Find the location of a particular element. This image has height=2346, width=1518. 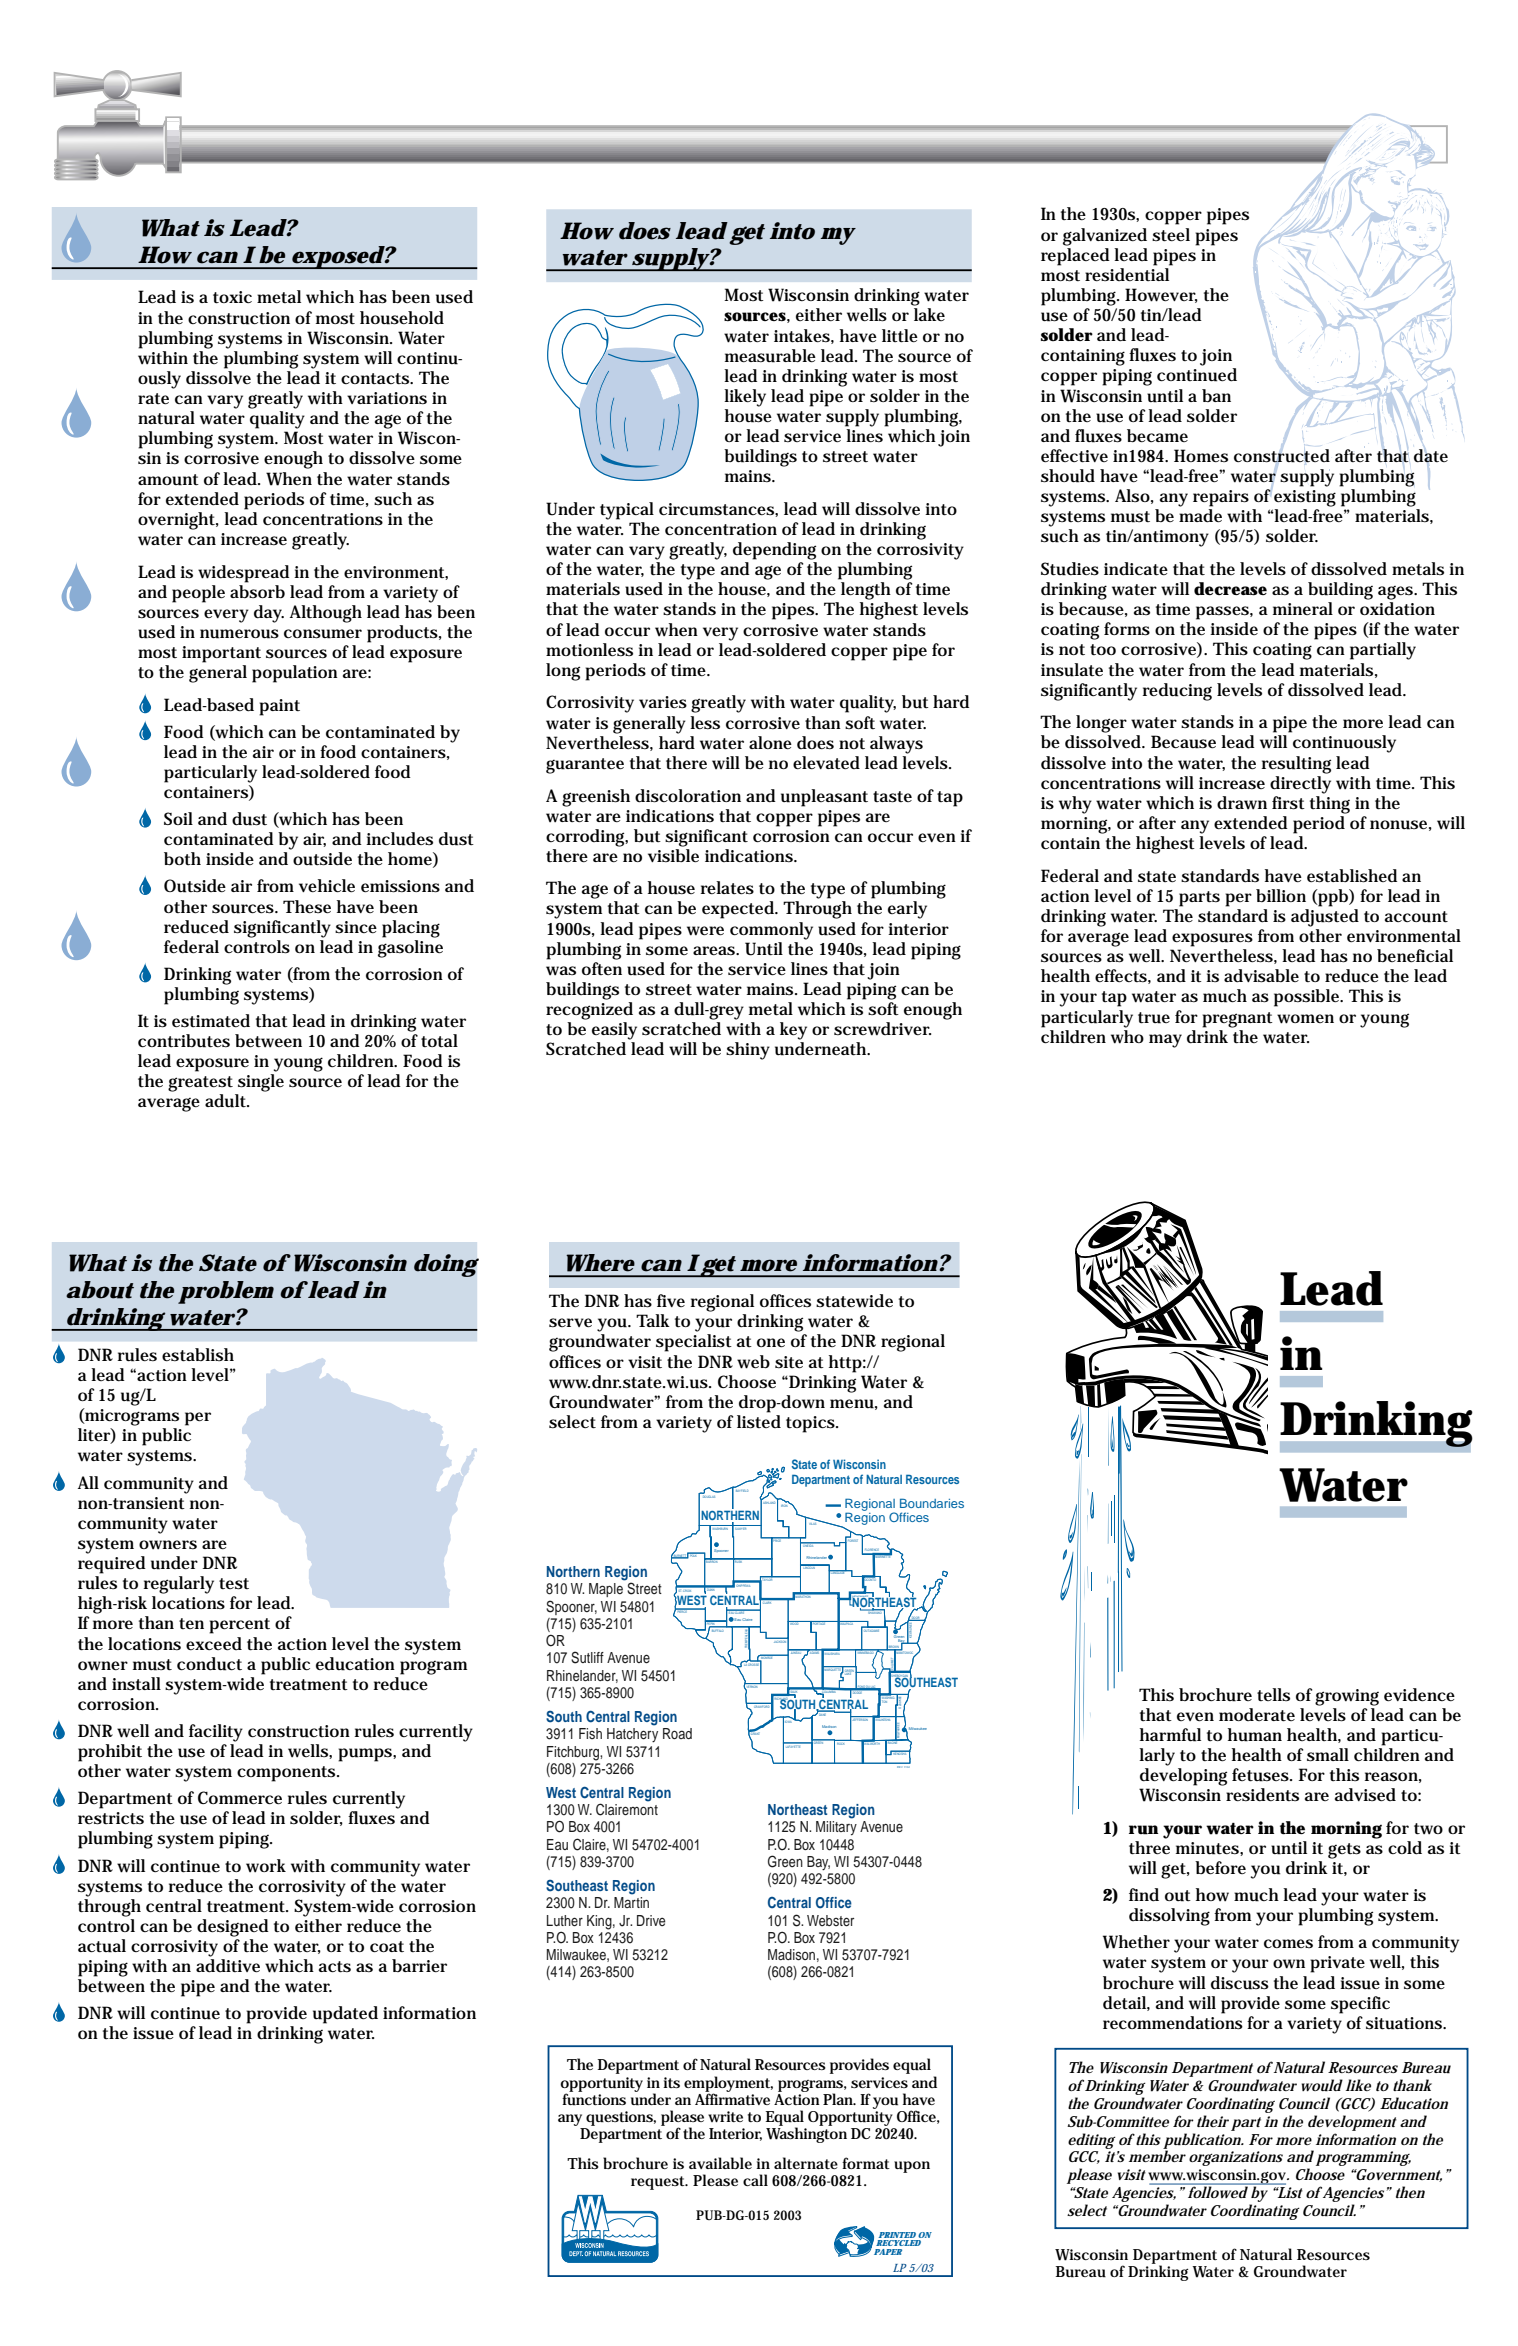

alone is located at coordinates (770, 742).
